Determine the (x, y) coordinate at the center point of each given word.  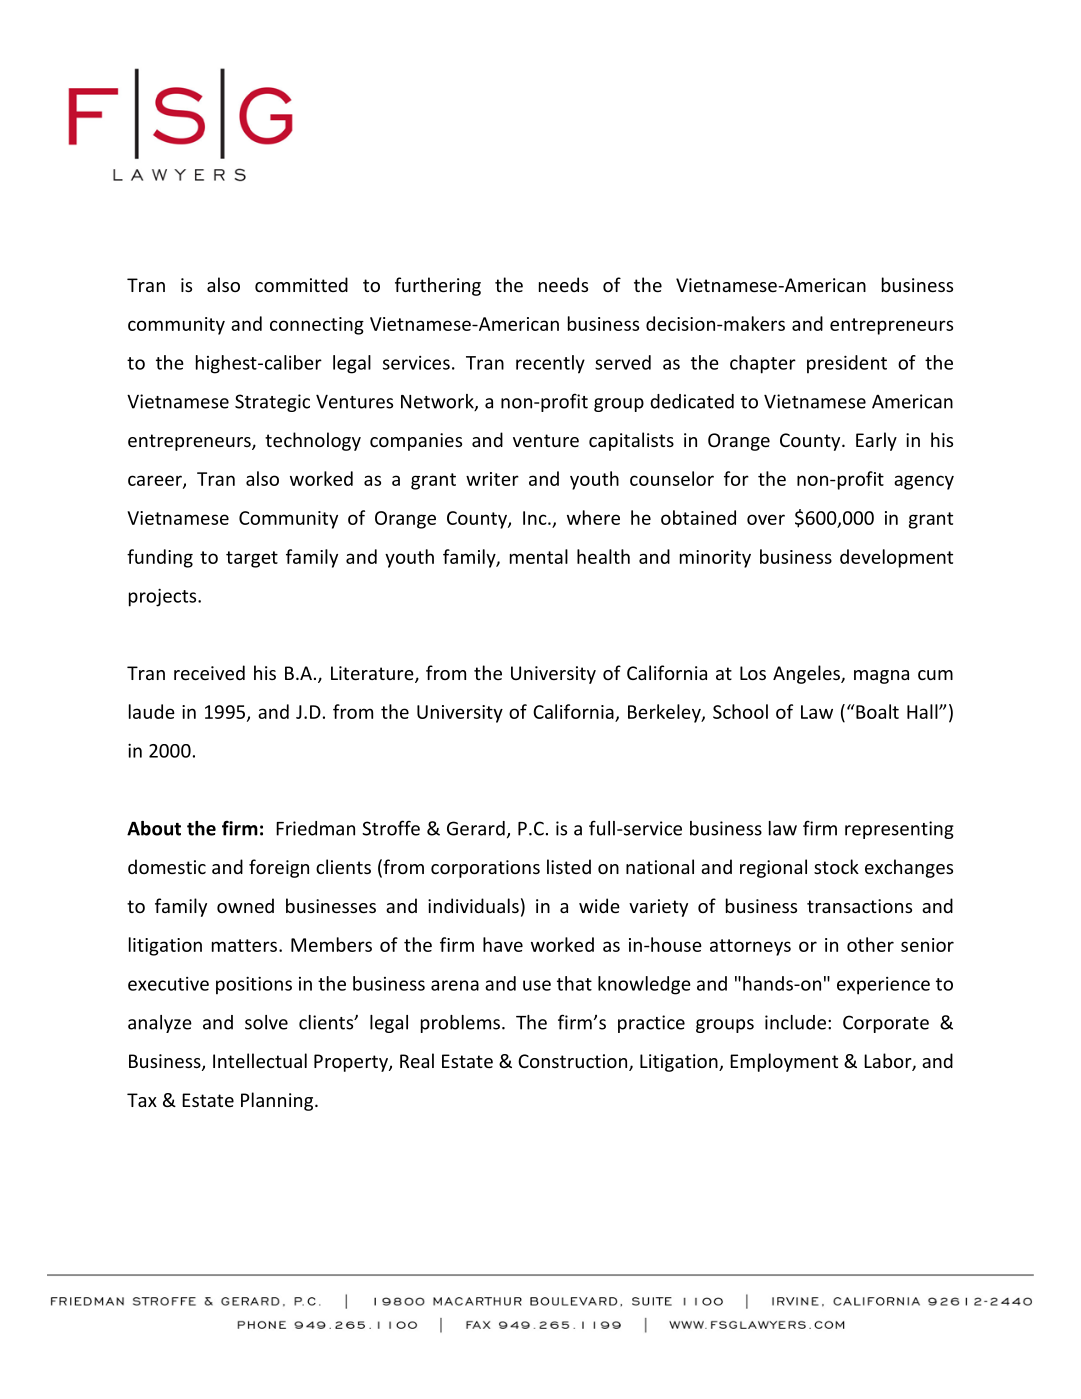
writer (492, 479)
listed (569, 866)
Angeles (807, 674)
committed (301, 284)
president (847, 364)
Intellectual (260, 1060)
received (209, 672)
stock (836, 866)
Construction (574, 1062)
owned (245, 905)
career (156, 481)
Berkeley (665, 713)
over (766, 519)
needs (563, 284)
